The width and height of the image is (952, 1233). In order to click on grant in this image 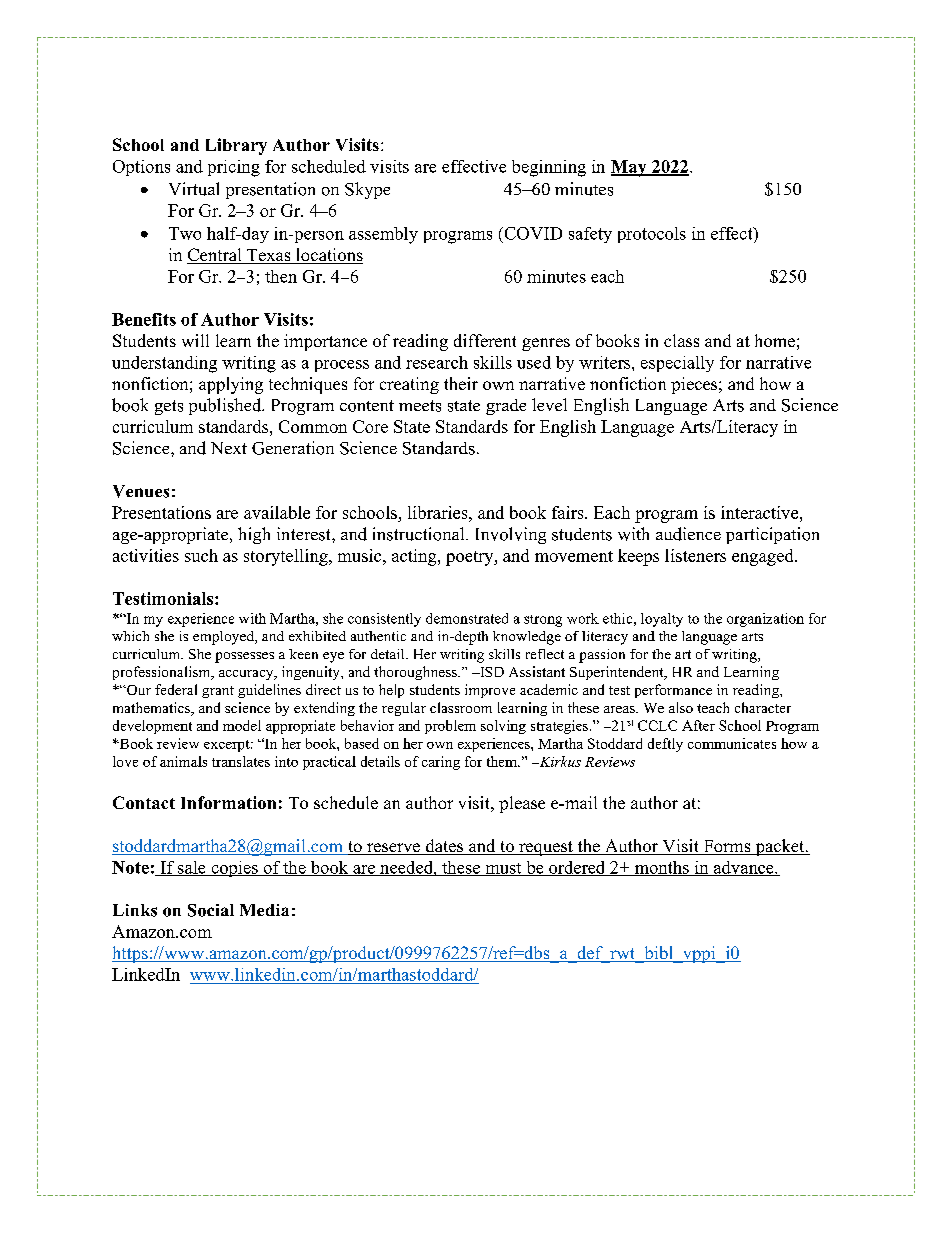, I will do `click(218, 692)`.
